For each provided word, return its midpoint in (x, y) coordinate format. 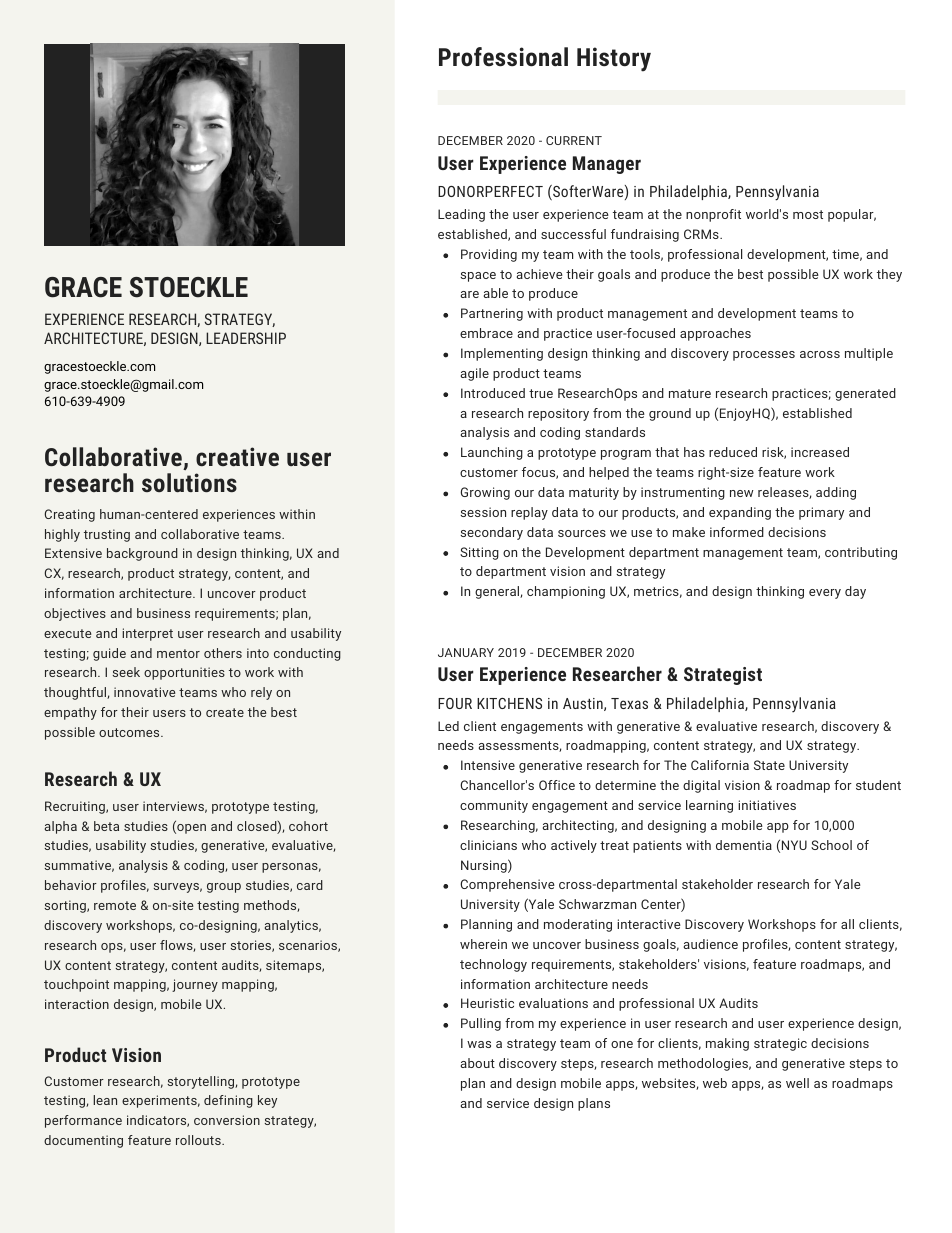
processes (764, 356)
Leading (461, 215)
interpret (147, 634)
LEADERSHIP (246, 338)
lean (105, 1100)
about (478, 1063)
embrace (486, 333)
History (614, 59)
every (825, 594)
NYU (794, 845)
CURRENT (574, 140)
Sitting (479, 553)
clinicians (488, 845)
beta (106, 826)
